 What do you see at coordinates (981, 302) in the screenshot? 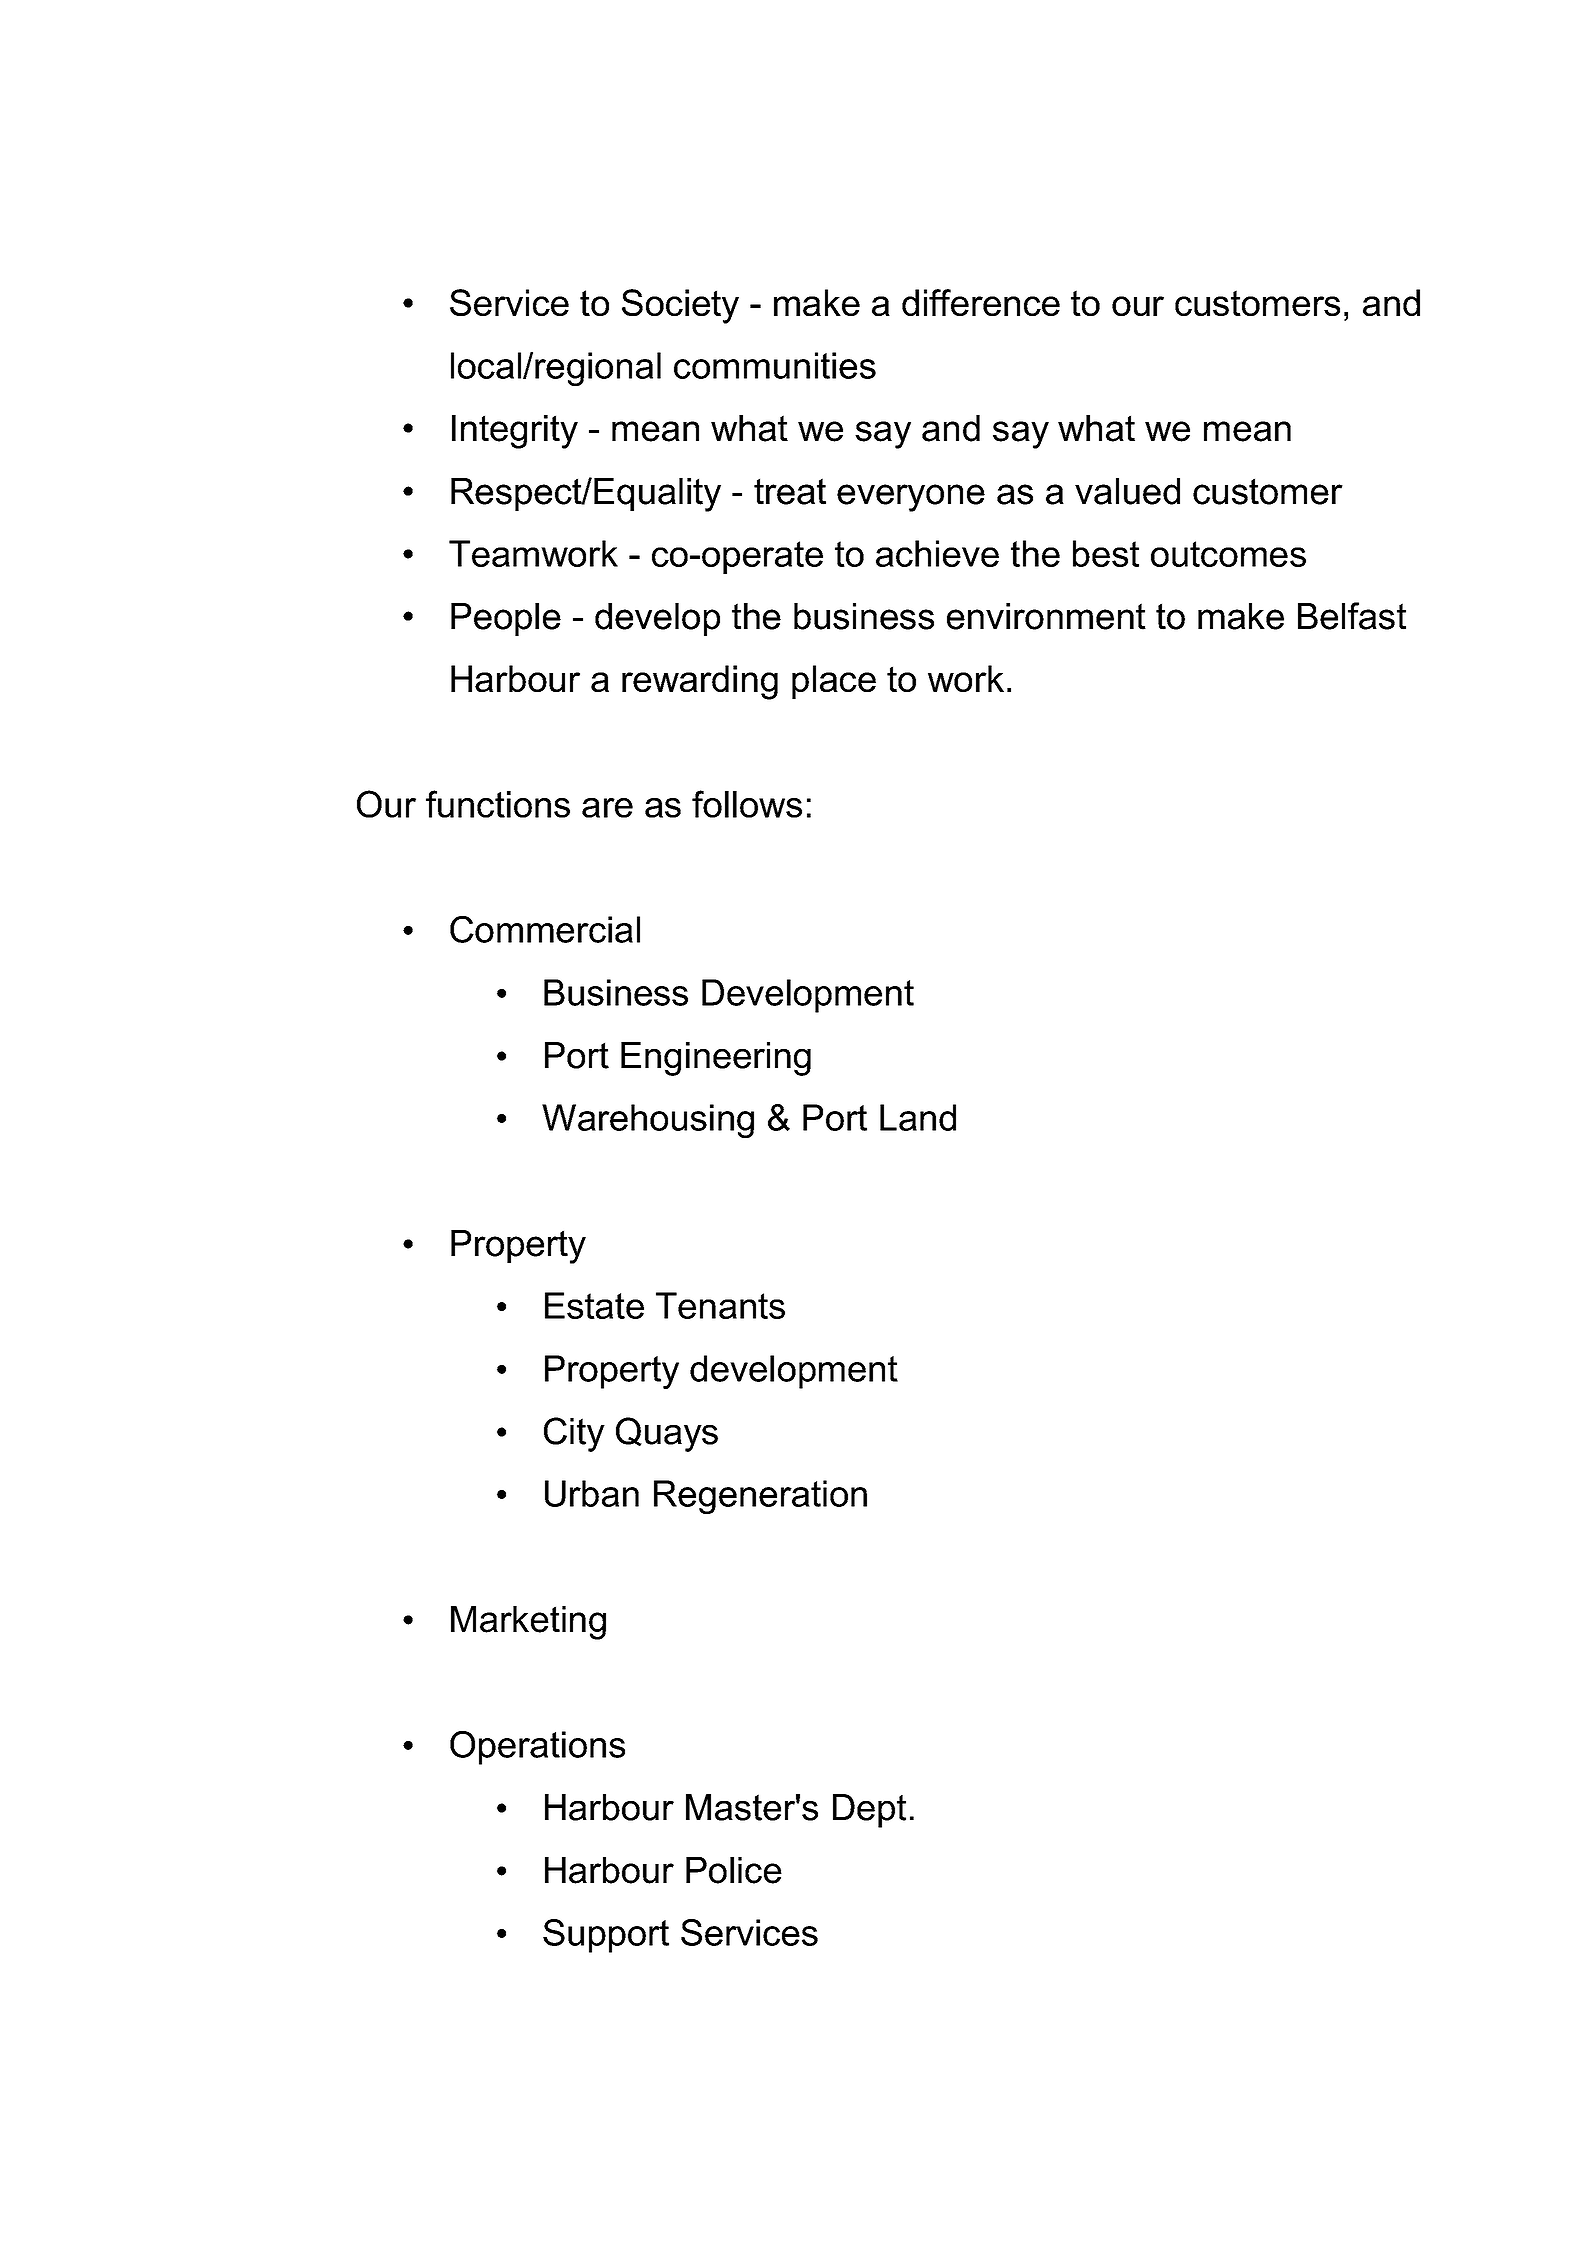
I see `difference` at bounding box center [981, 302].
